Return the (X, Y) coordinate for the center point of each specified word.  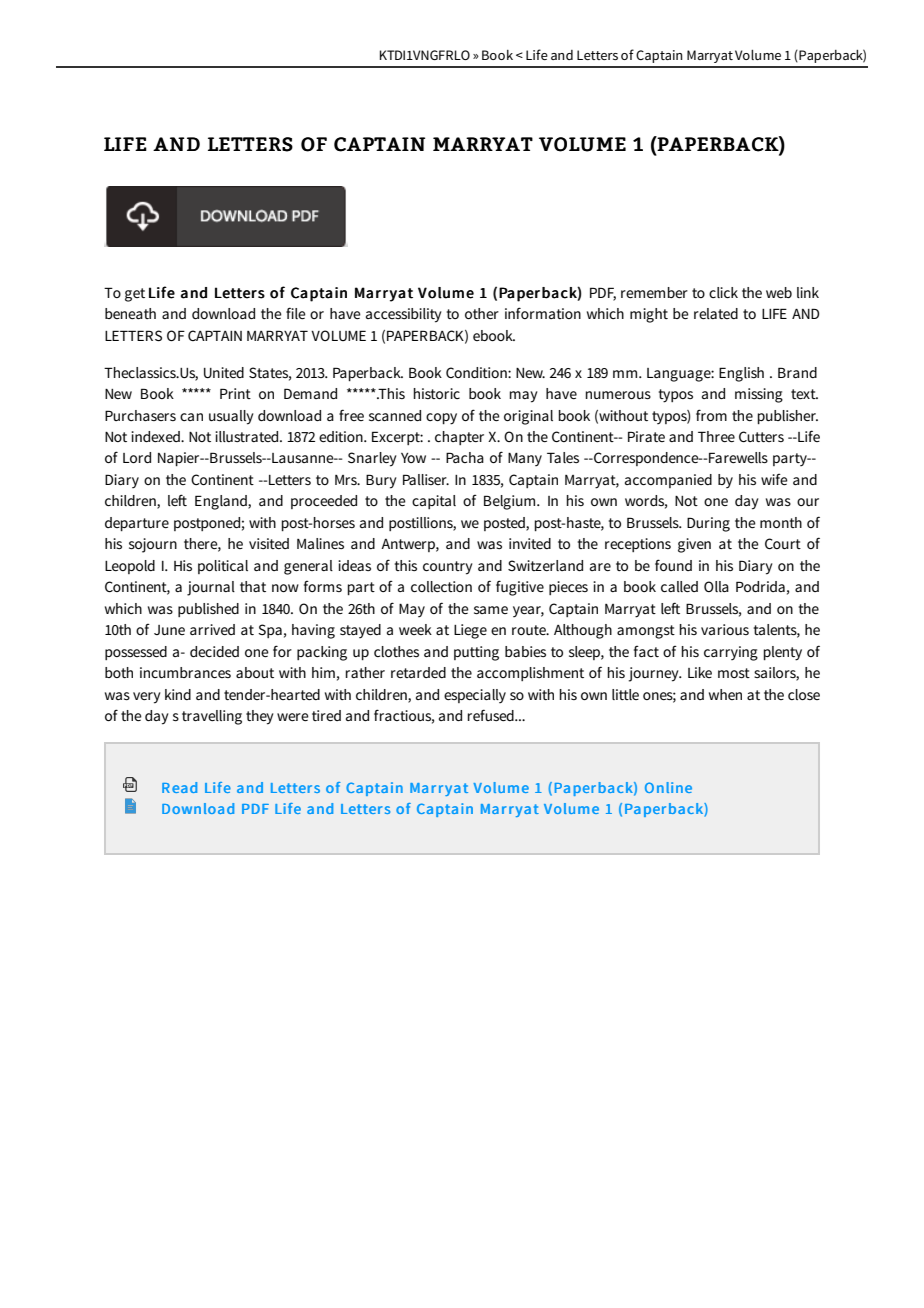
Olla (716, 586)
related (716, 313)
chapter (459, 438)
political (223, 567)
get (135, 295)
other (482, 313)
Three (716, 436)
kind (178, 694)
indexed (156, 436)
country (448, 568)
